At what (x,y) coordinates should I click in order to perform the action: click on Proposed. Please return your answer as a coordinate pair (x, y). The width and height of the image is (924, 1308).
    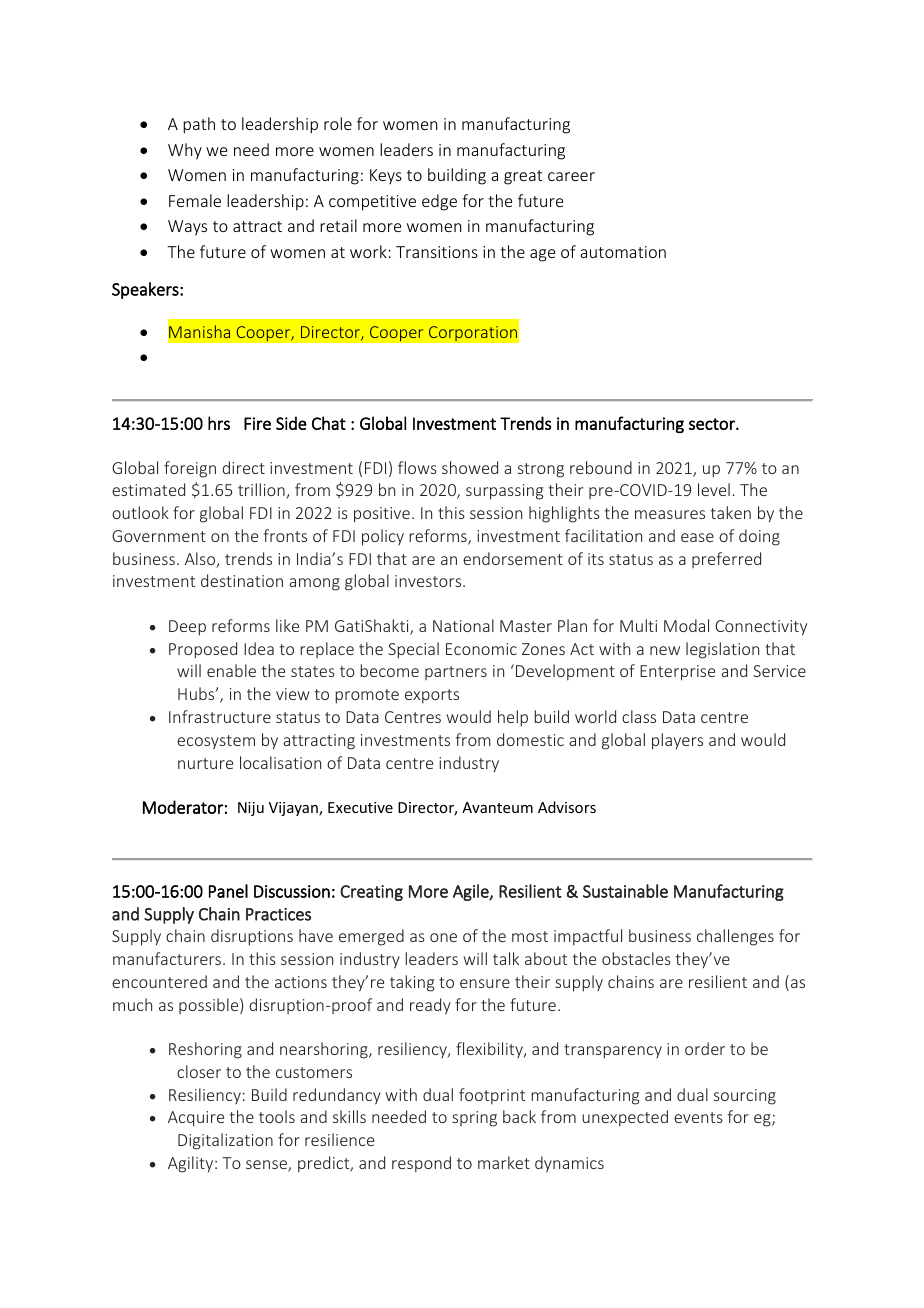
    Looking at the image, I should click on (203, 650).
